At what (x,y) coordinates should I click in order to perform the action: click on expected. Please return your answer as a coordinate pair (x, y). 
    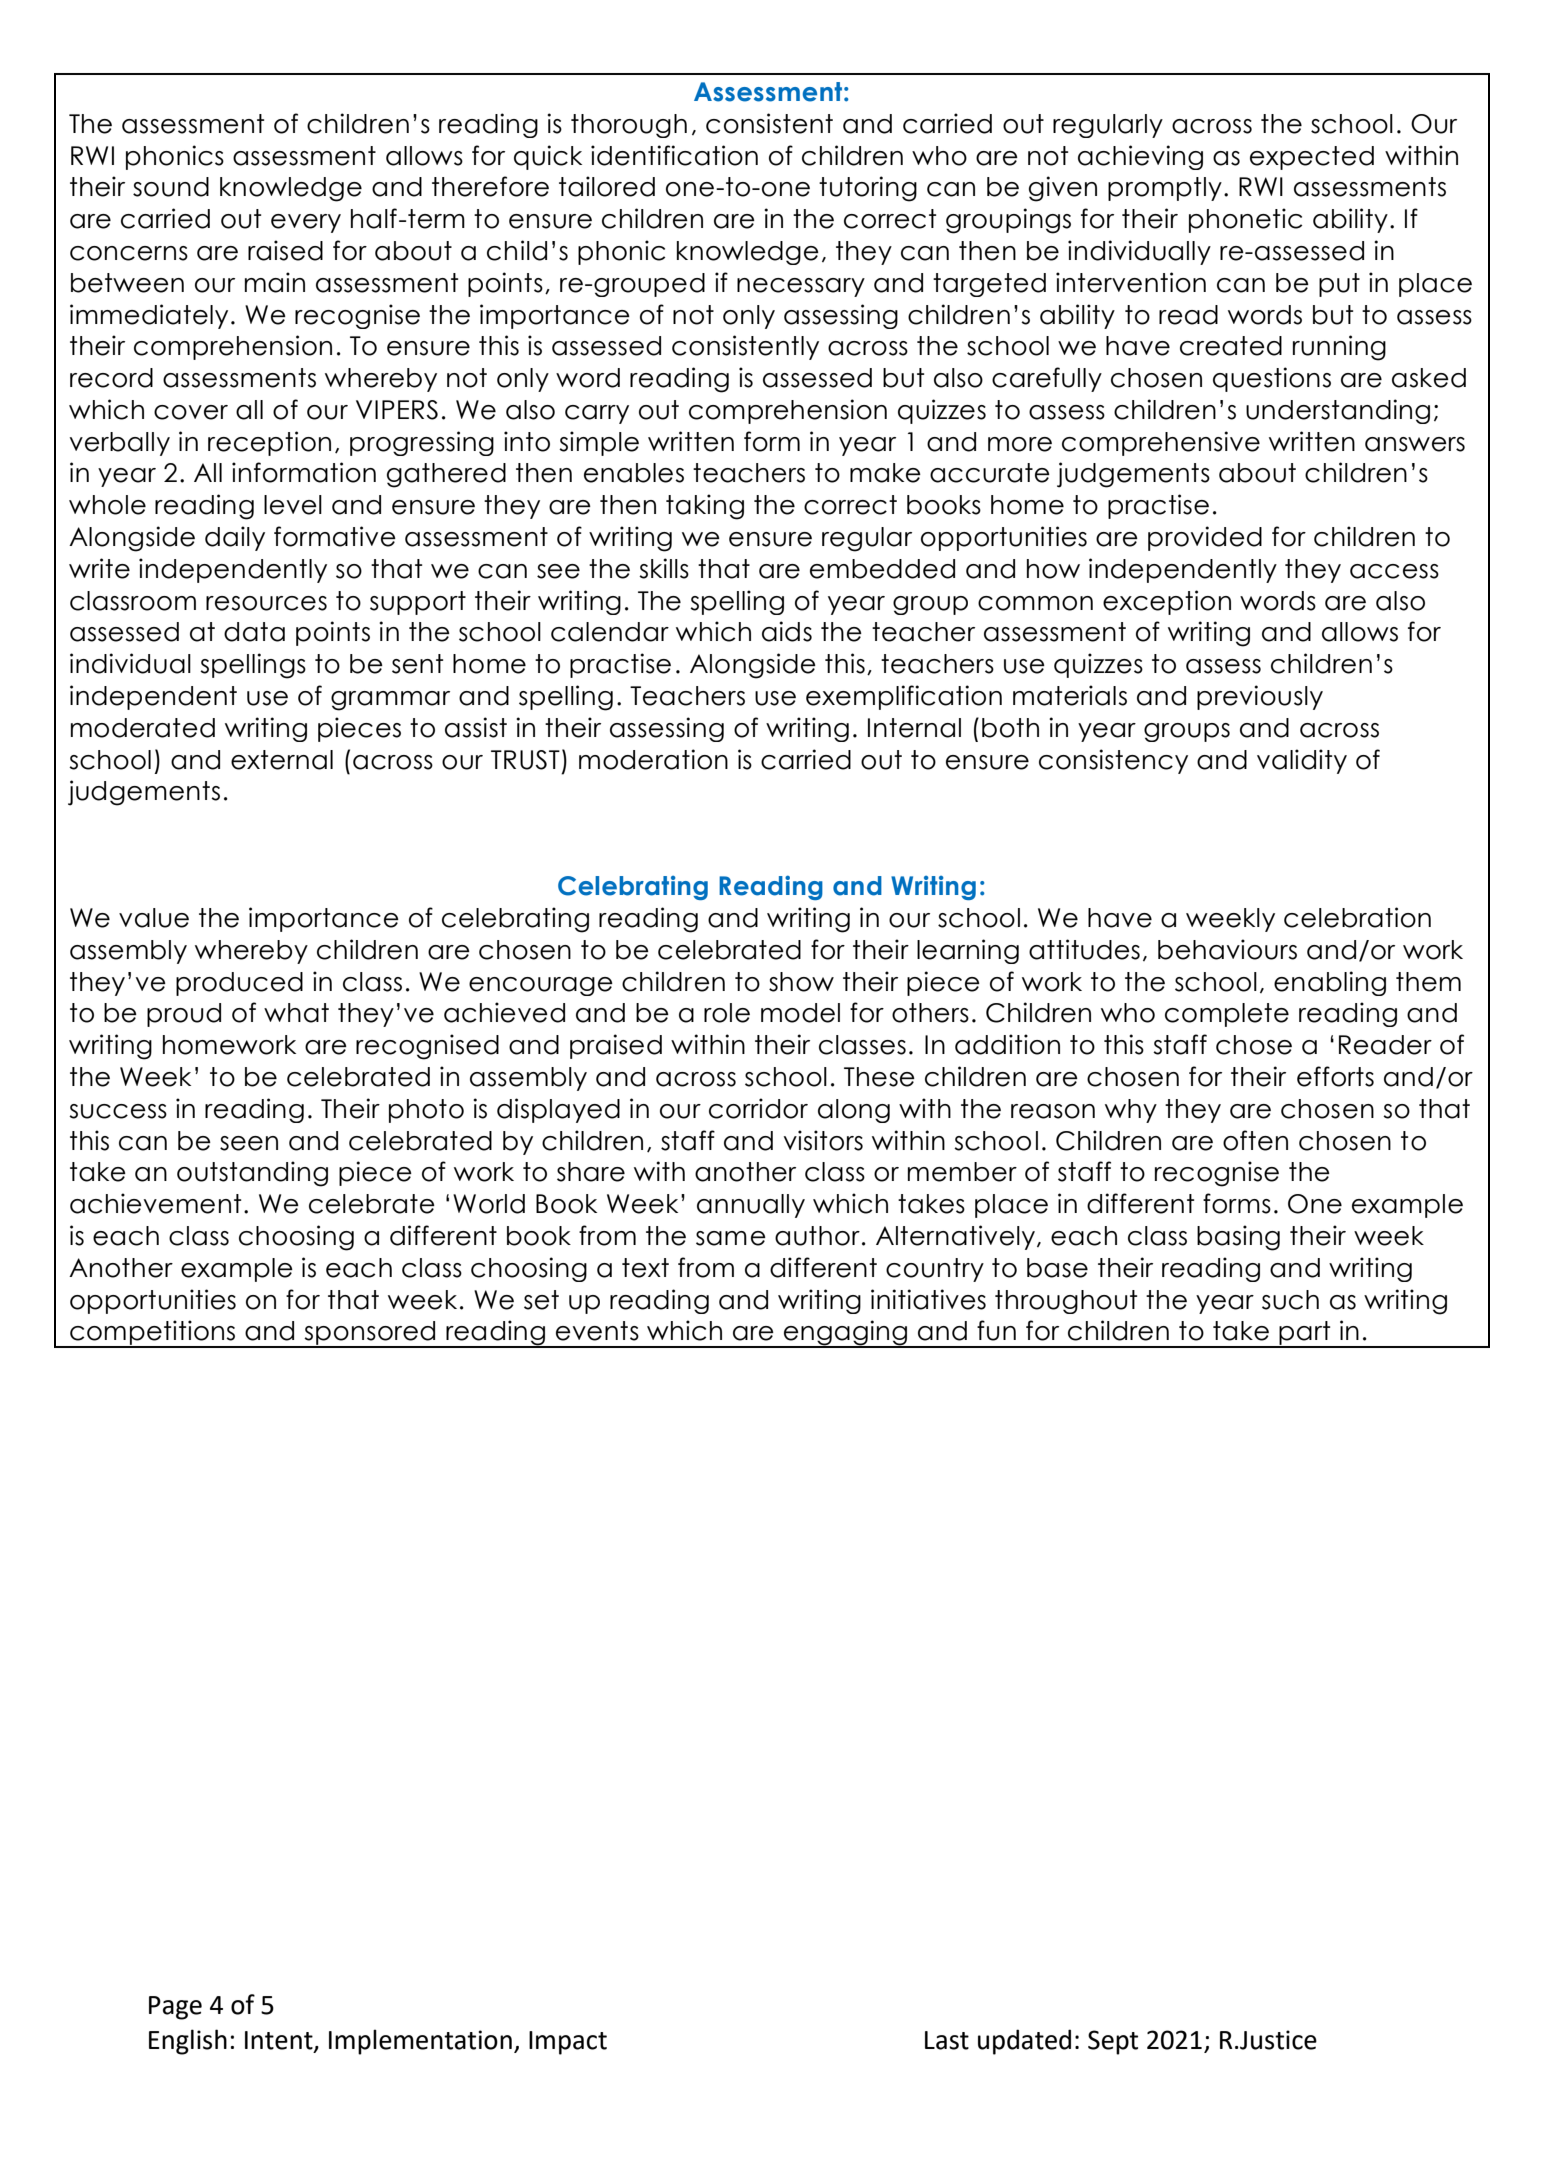
    Looking at the image, I should click on (1312, 158).
